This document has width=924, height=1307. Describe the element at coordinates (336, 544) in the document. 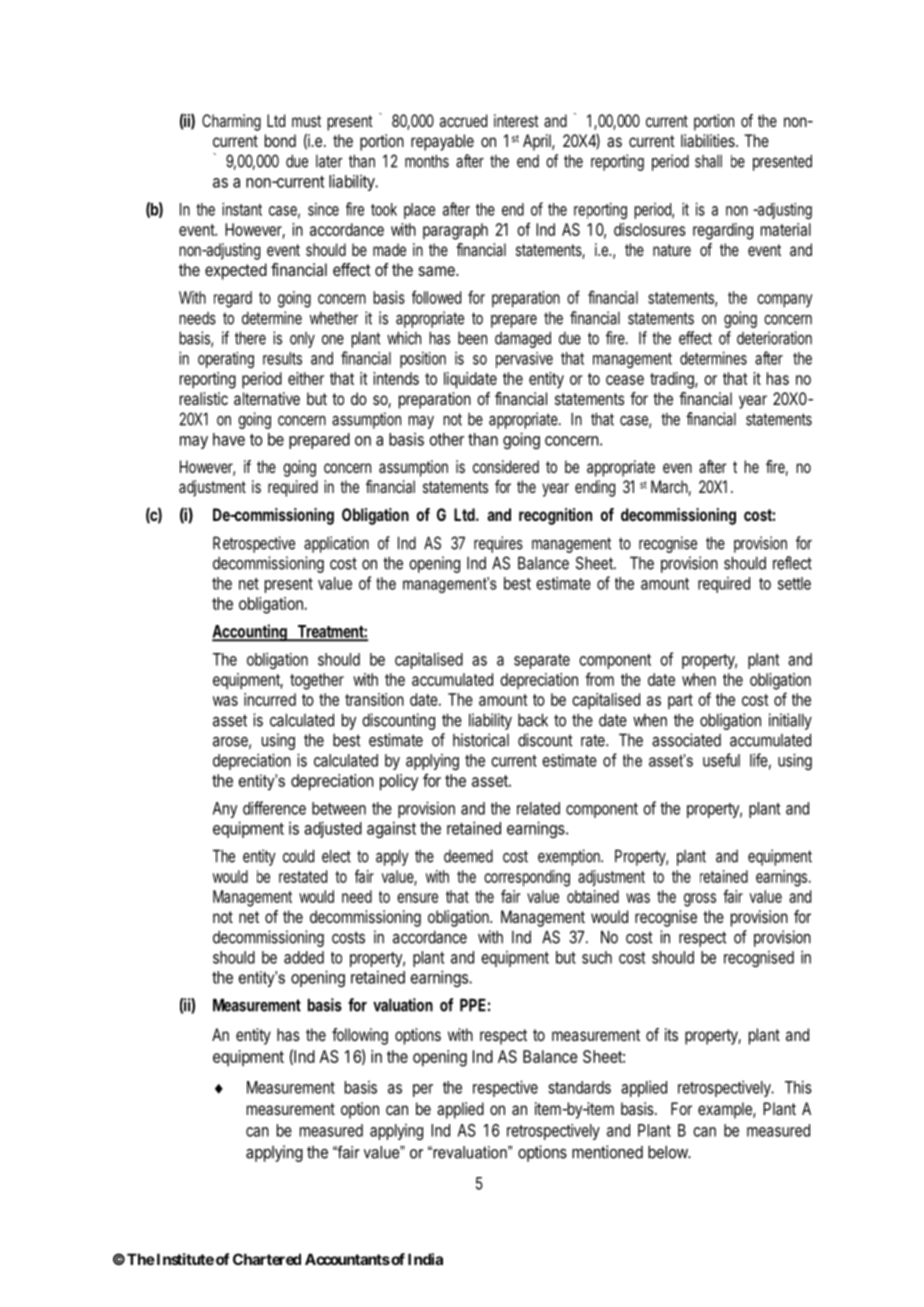

I see `application` at that location.
